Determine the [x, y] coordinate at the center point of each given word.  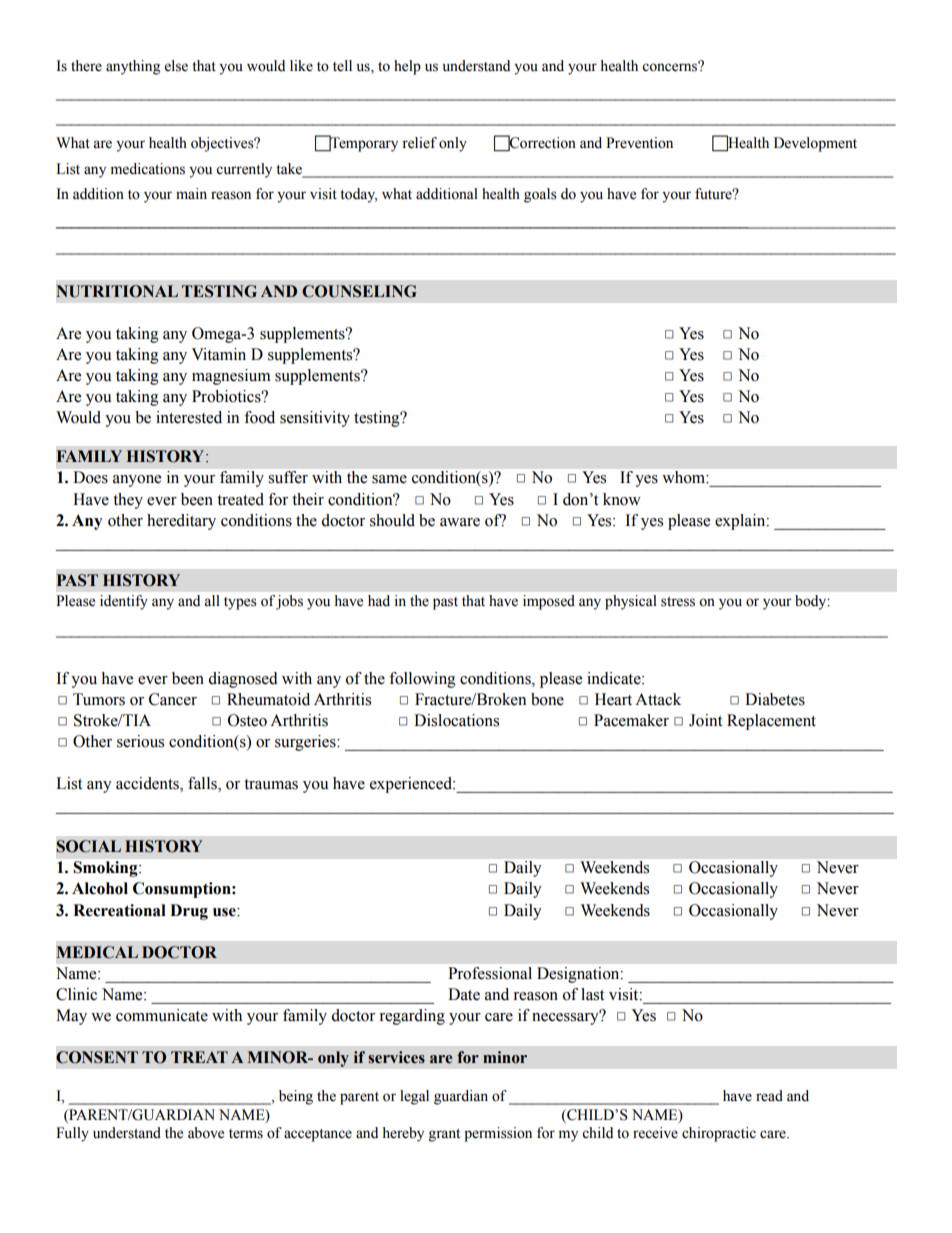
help [407, 67]
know [622, 499]
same [389, 479]
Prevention [639, 143]
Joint [705, 720]
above [206, 1133]
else [176, 66]
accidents [148, 784]
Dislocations [456, 720]
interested [189, 417]
